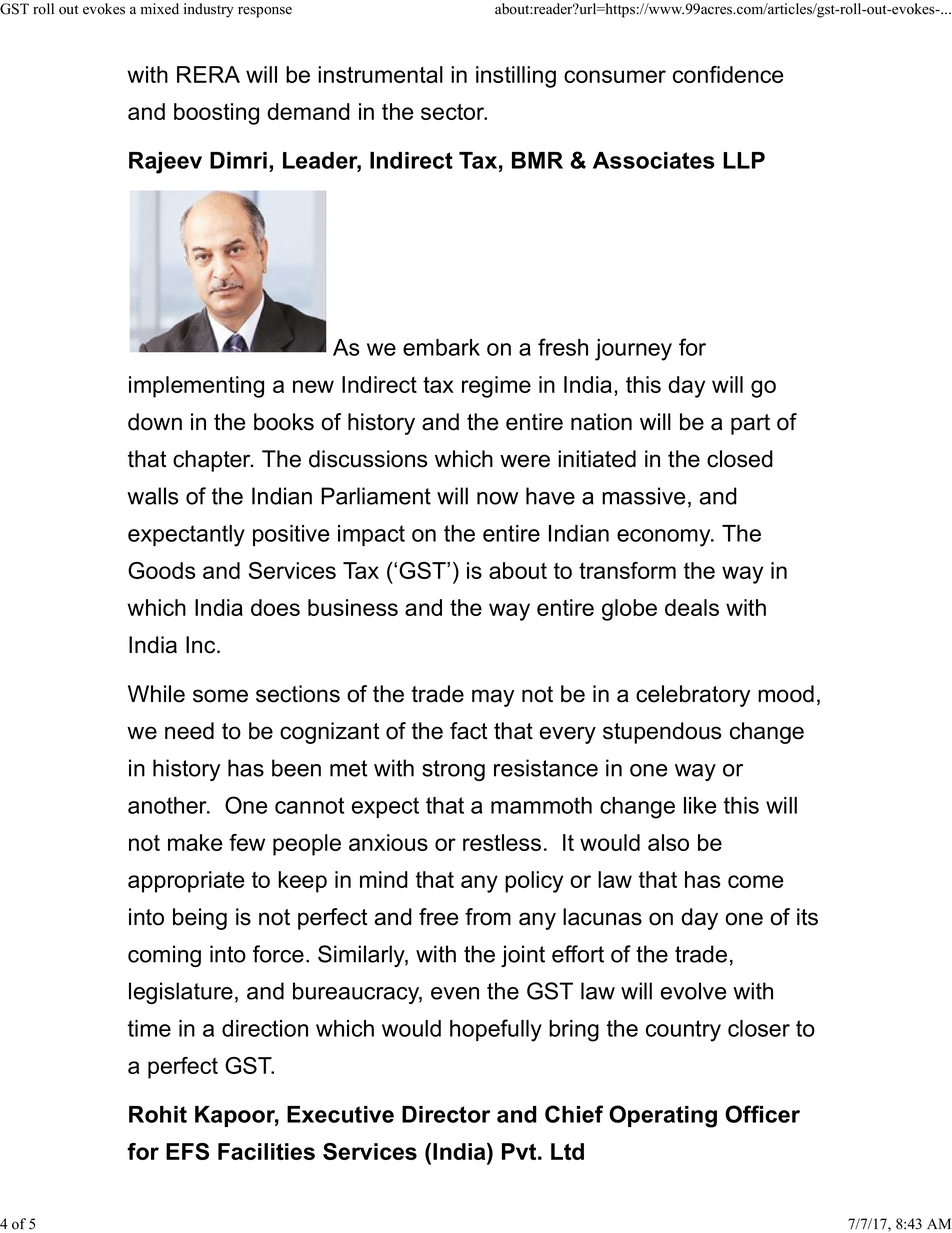 The height and width of the screenshot is (1233, 952). Describe the element at coordinates (762, 1114) in the screenshot. I see `Officer` at that location.
